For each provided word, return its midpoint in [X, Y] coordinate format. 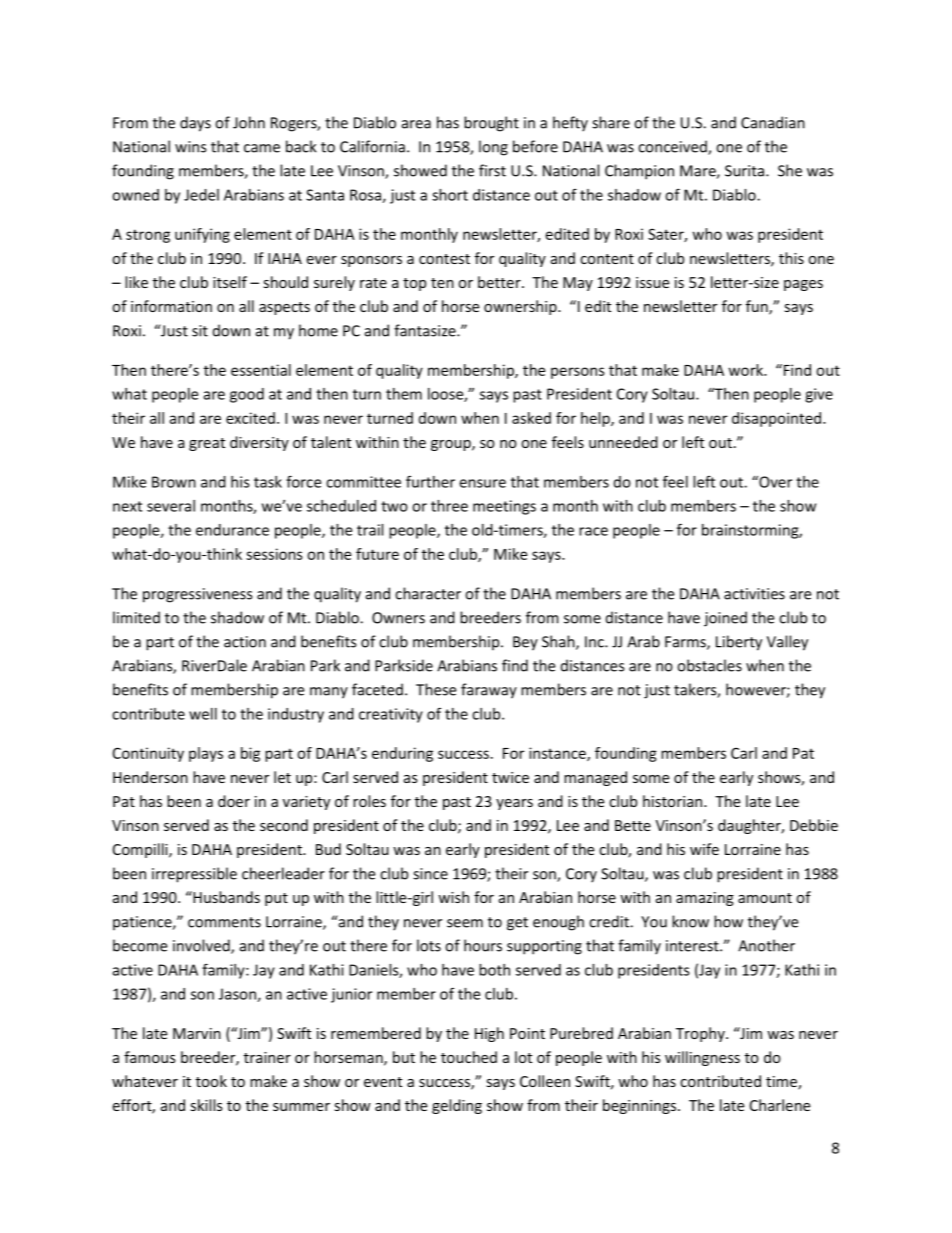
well [203, 714]
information [171, 306]
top [414, 284]
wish [453, 897]
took [211, 1081]
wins [190, 147]
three [449, 506]
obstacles [709, 665]
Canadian [773, 122]
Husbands [225, 897]
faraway [489, 691]
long [493, 148]
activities [754, 594]
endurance [232, 530]
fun [758, 307]
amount [765, 898]
